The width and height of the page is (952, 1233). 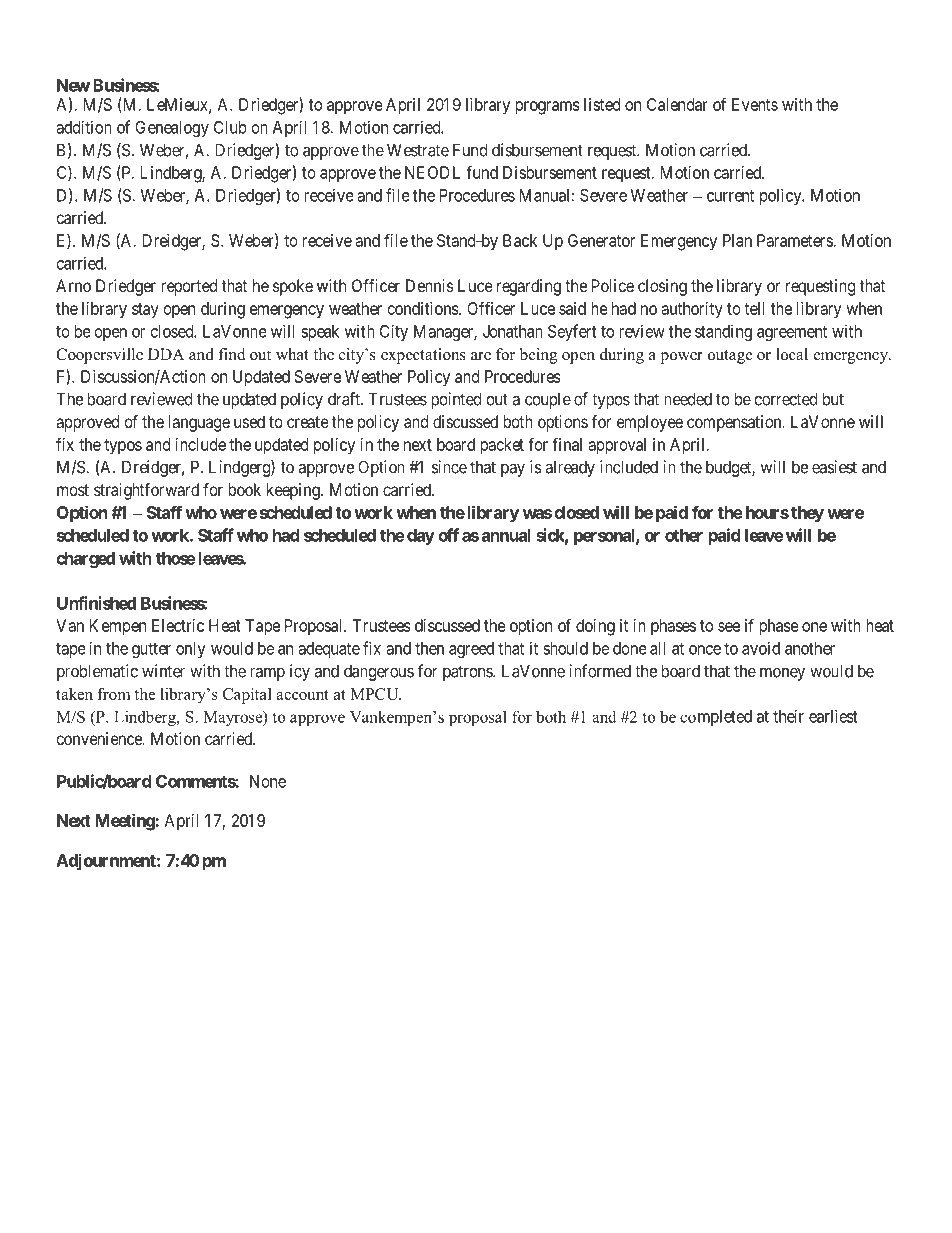 What do you see at coordinates (729, 627) in the page?
I see `see` at bounding box center [729, 627].
